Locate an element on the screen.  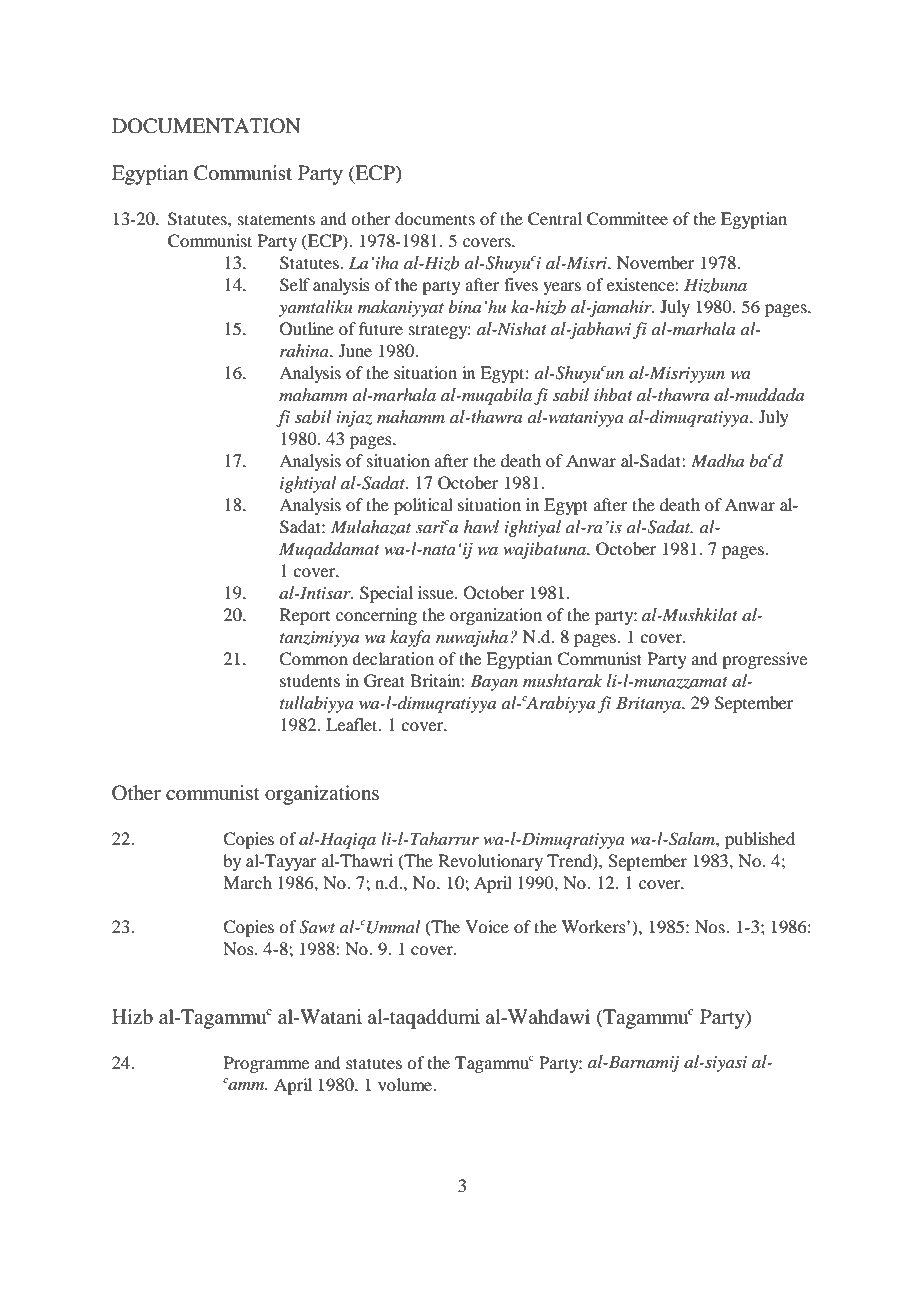
political is located at coordinates (423, 506).
